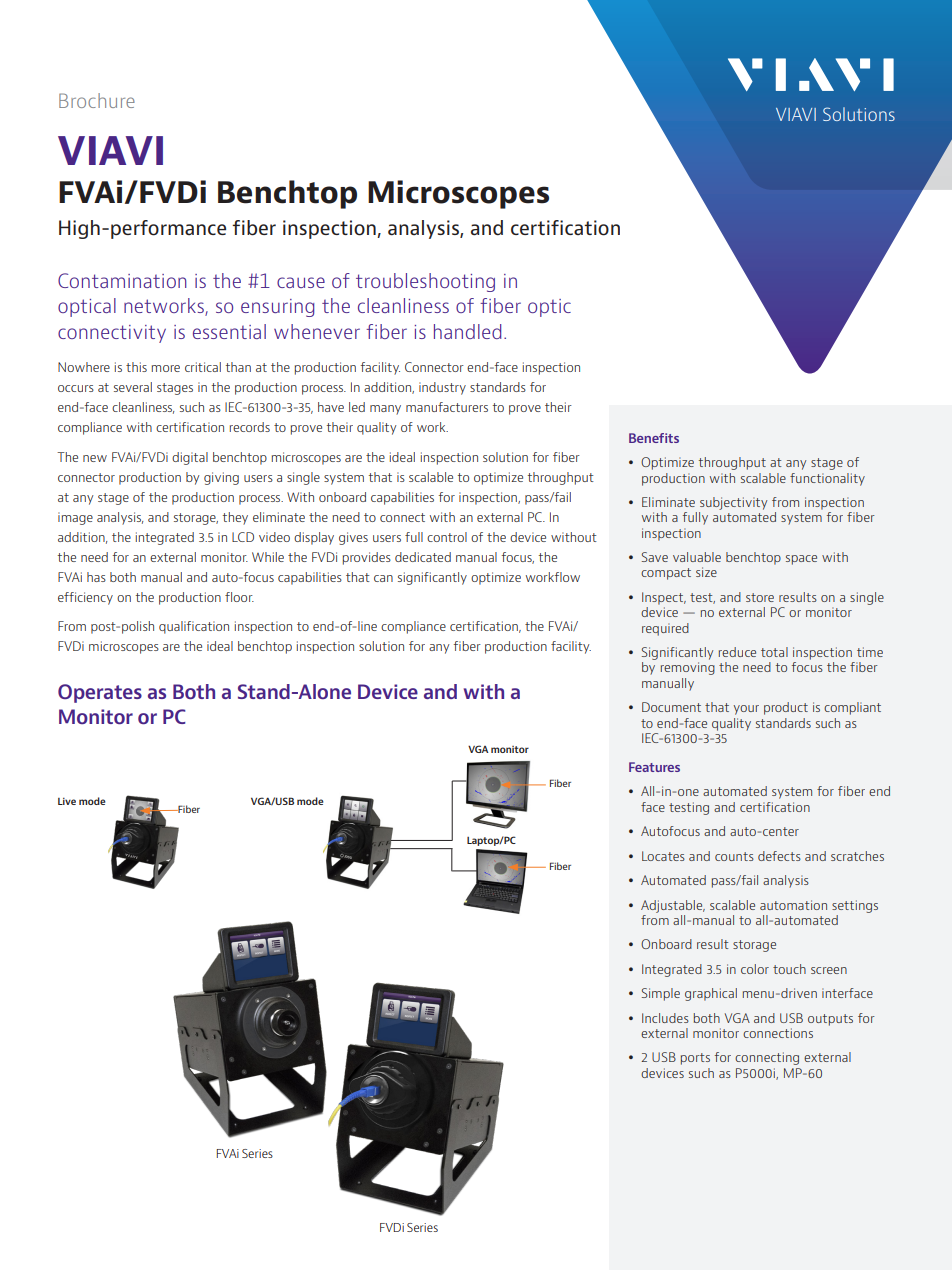  What do you see at coordinates (665, 1018) in the document?
I see `Includes` at bounding box center [665, 1018].
